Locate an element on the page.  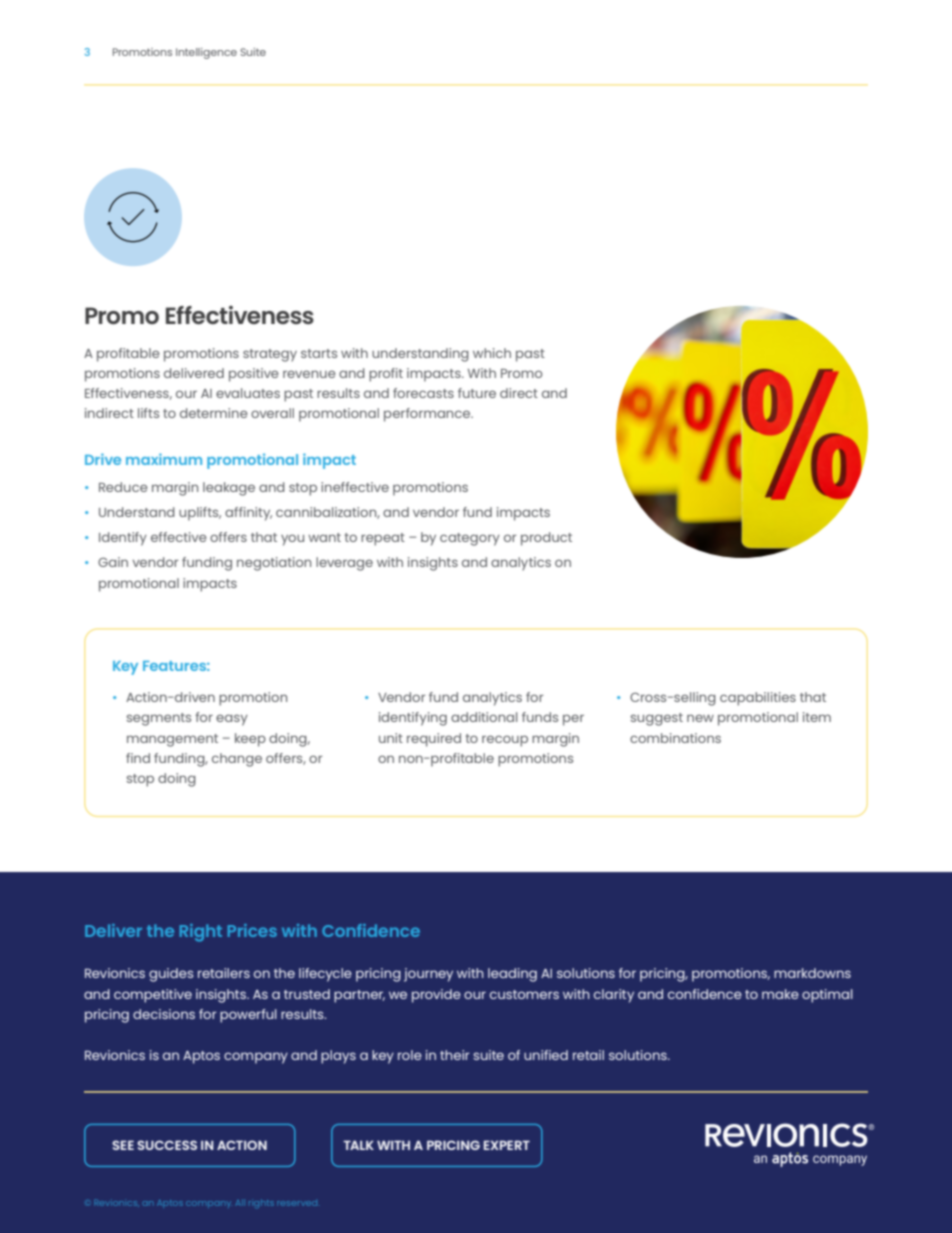
EXPERT is located at coordinates (507, 1145).
